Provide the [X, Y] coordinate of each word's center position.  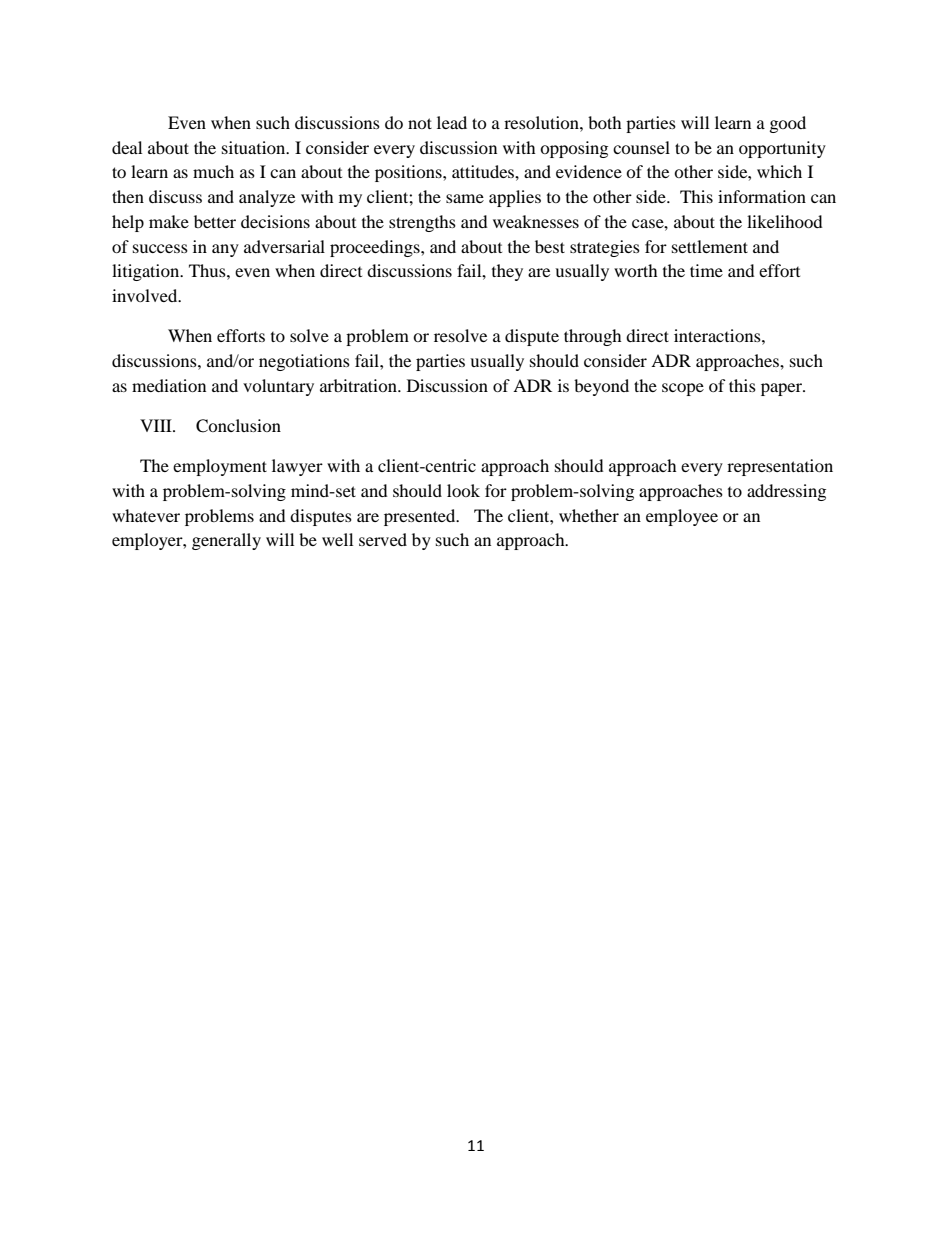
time [706, 270]
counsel [641, 147]
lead [452, 122]
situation [255, 147]
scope [683, 389]
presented [421, 517]
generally [226, 541]
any [225, 250]
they [507, 272]
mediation [169, 385]
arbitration [359, 385]
